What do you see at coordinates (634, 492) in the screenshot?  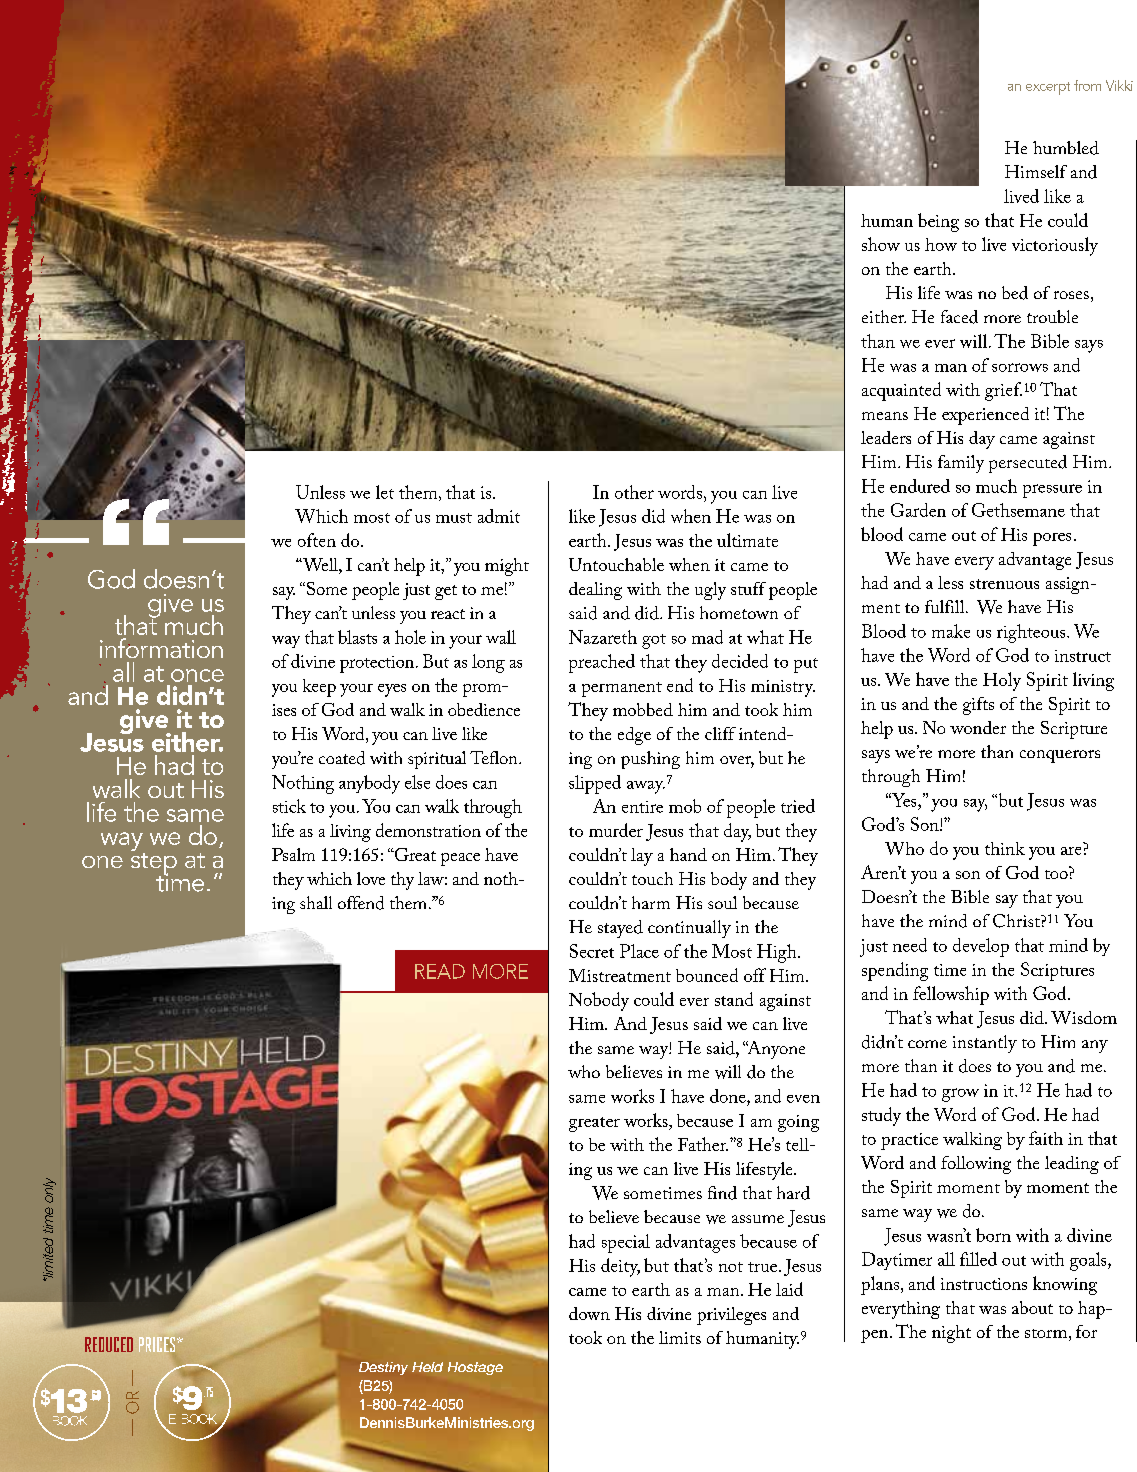 I see `other` at bounding box center [634, 492].
